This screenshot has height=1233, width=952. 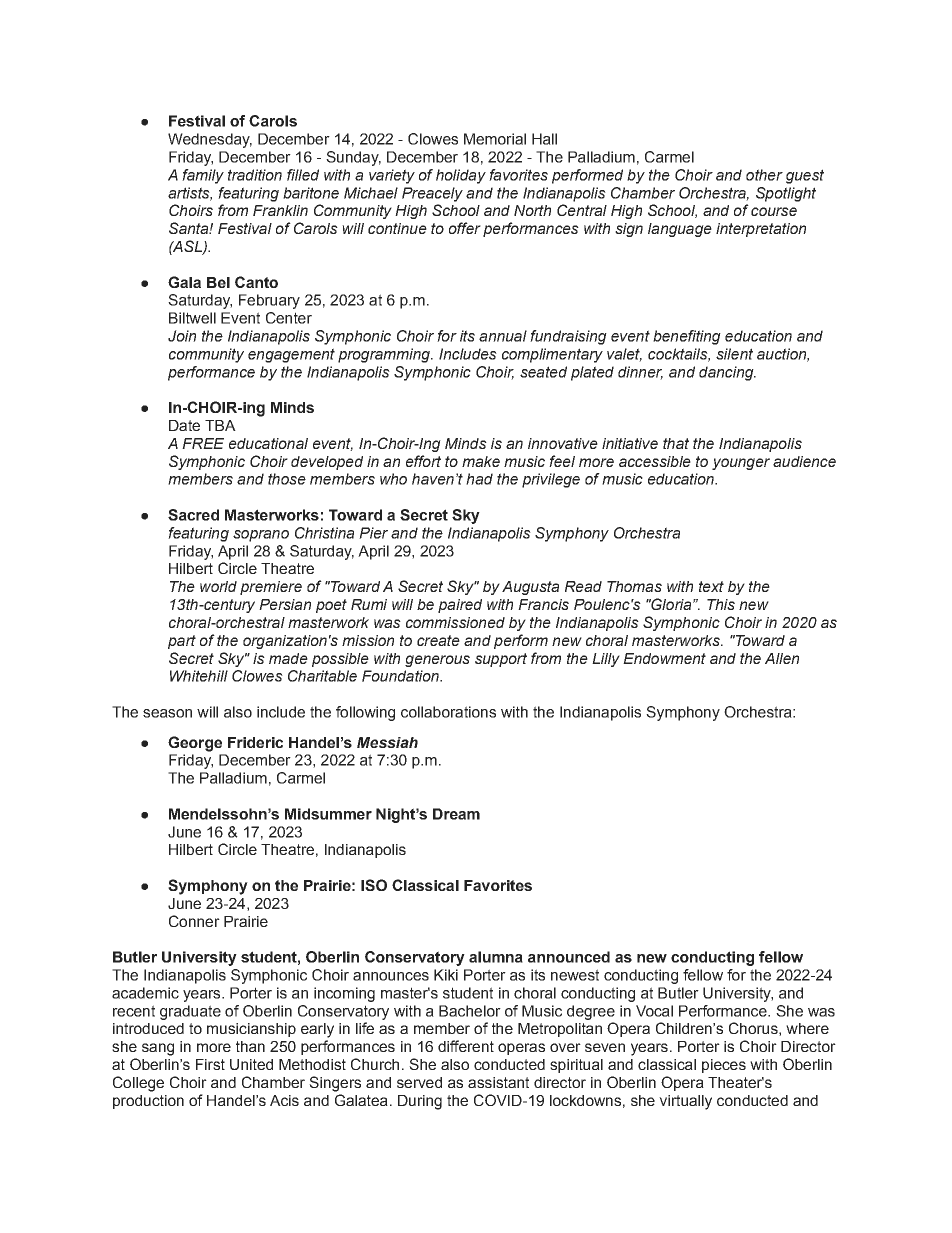 What do you see at coordinates (498, 1082) in the screenshot?
I see `assistant` at bounding box center [498, 1082].
